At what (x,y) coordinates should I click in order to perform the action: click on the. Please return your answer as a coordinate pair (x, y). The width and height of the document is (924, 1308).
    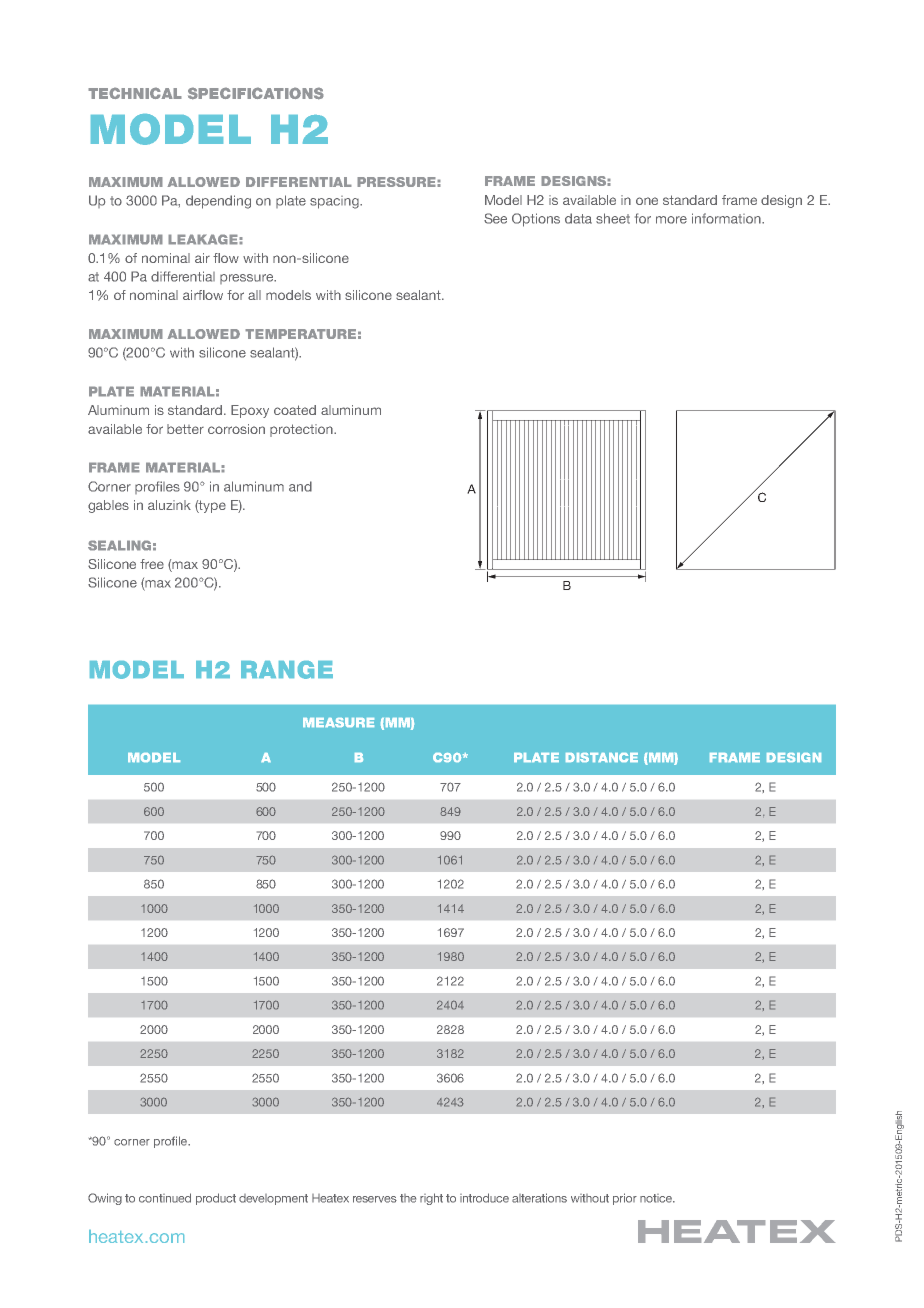
    Looking at the image, I should click on (408, 1198).
